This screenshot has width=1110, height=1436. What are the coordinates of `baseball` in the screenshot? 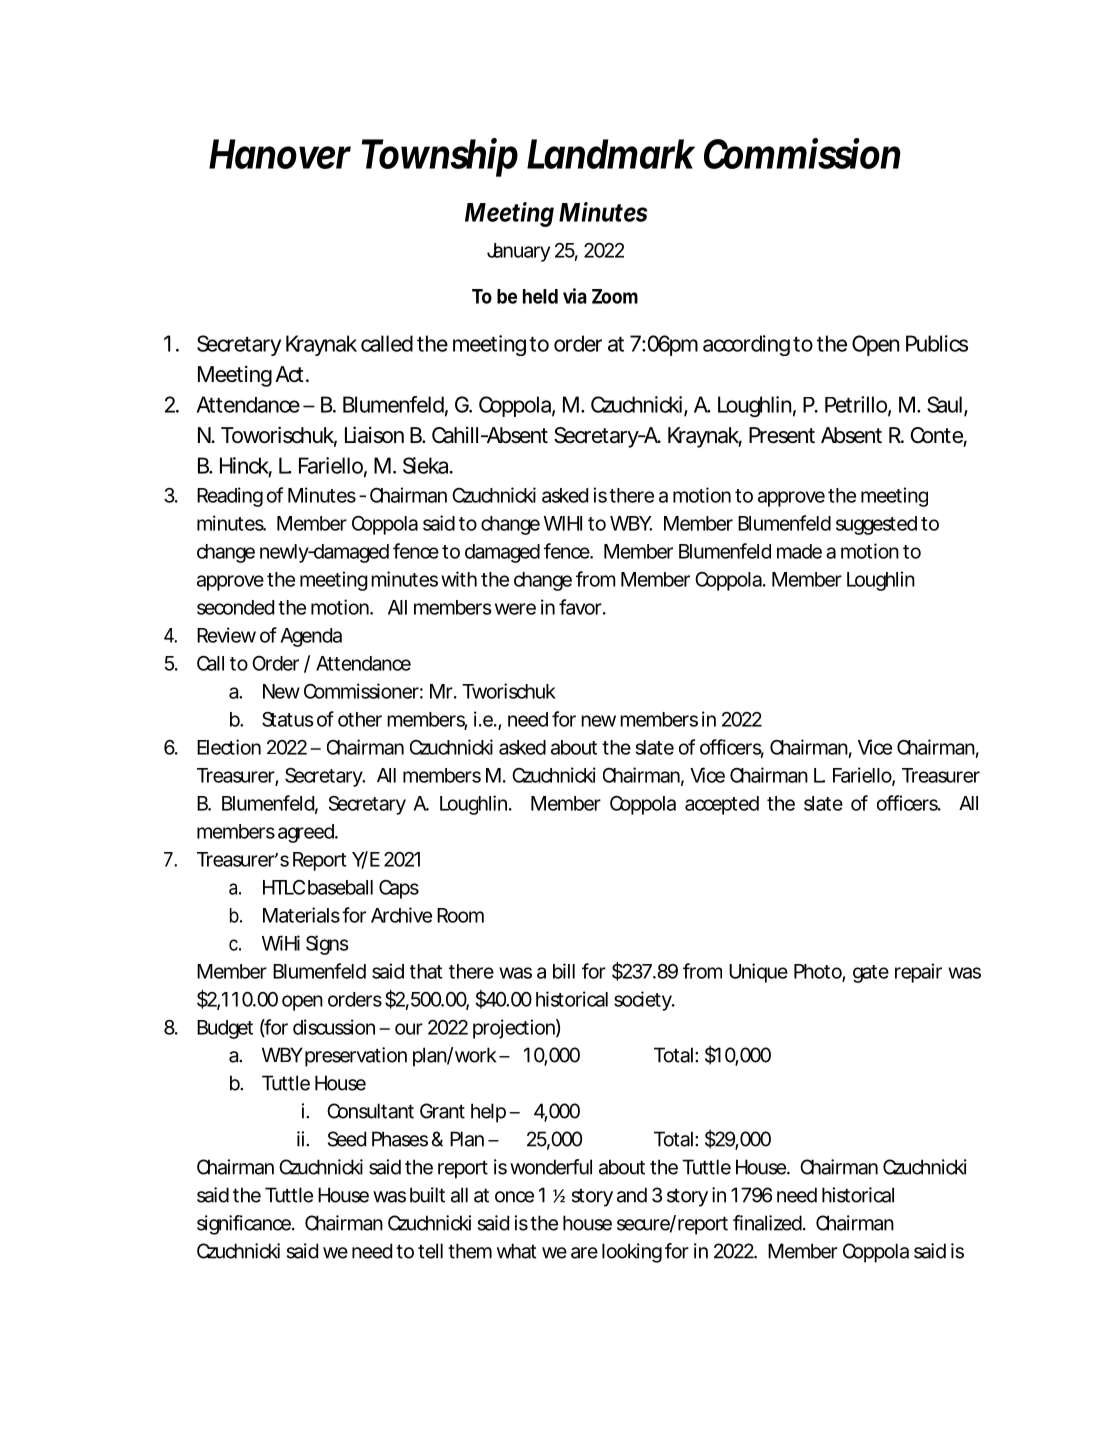 It's located at (340, 887).
